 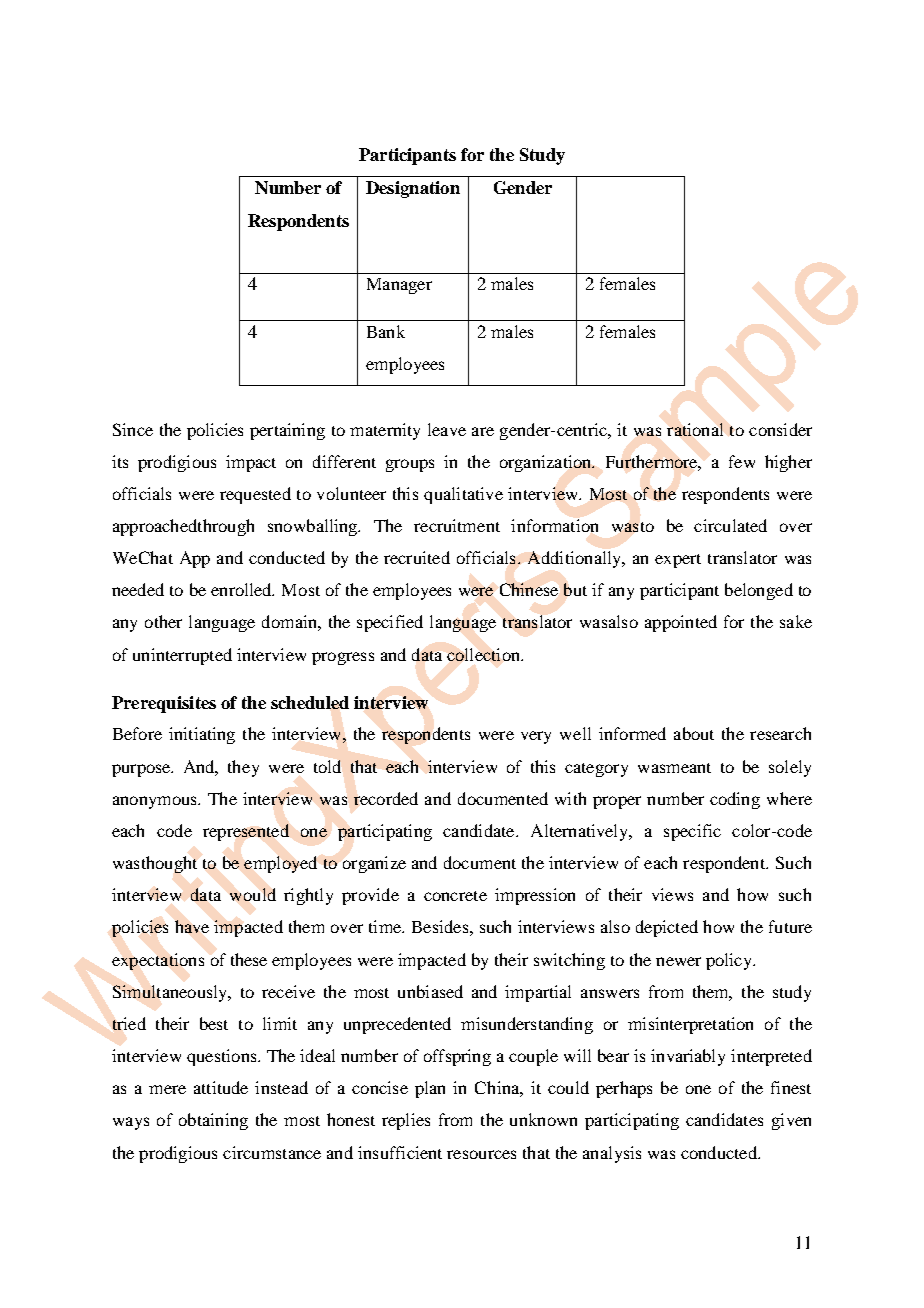 What do you see at coordinates (481, 1154) in the screenshot?
I see `resources` at bounding box center [481, 1154].
